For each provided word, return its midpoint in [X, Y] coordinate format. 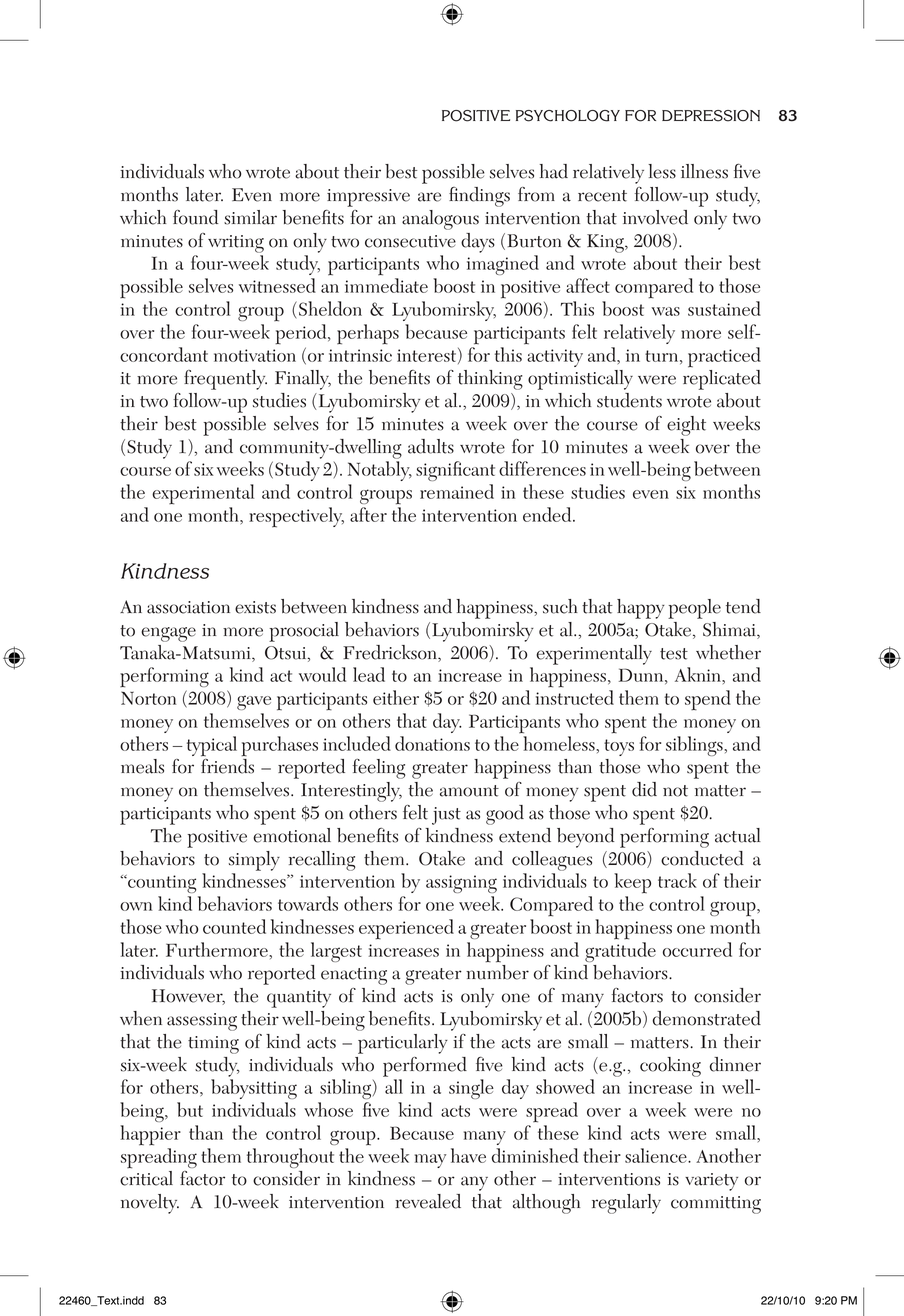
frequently [225, 380]
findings [479, 197]
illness [704, 171]
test [674, 654]
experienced [406, 929]
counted [234, 926]
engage [168, 634]
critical [146, 1178]
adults [431, 446]
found [195, 217]
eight [686, 426]
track [677, 880]
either [396, 697]
